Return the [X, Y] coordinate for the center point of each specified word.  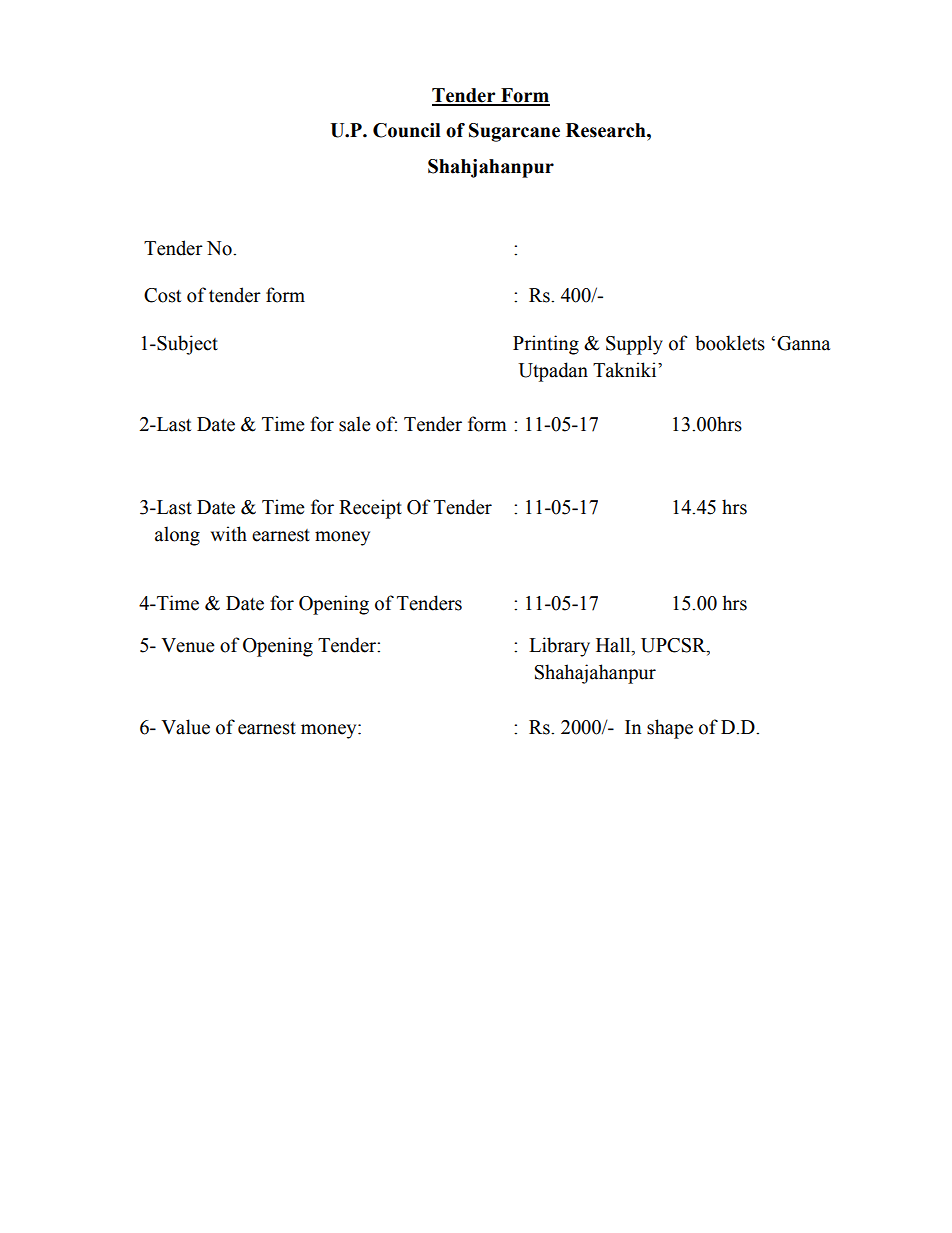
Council [407, 130]
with [229, 534]
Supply [634, 345]
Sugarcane [514, 132]
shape [670, 729]
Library [559, 647]
